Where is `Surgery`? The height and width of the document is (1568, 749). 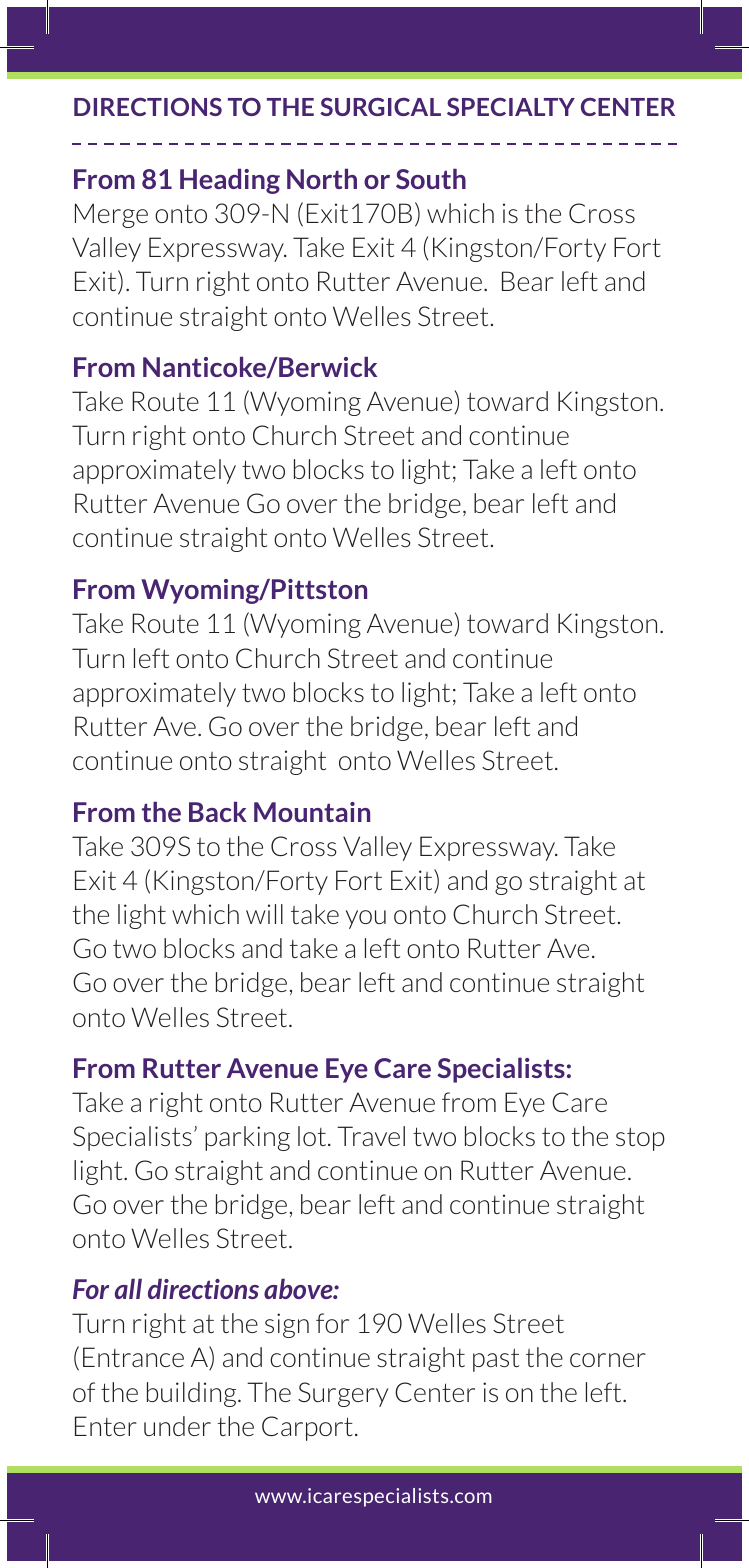 Surgery is located at coordinates (343, 1394).
